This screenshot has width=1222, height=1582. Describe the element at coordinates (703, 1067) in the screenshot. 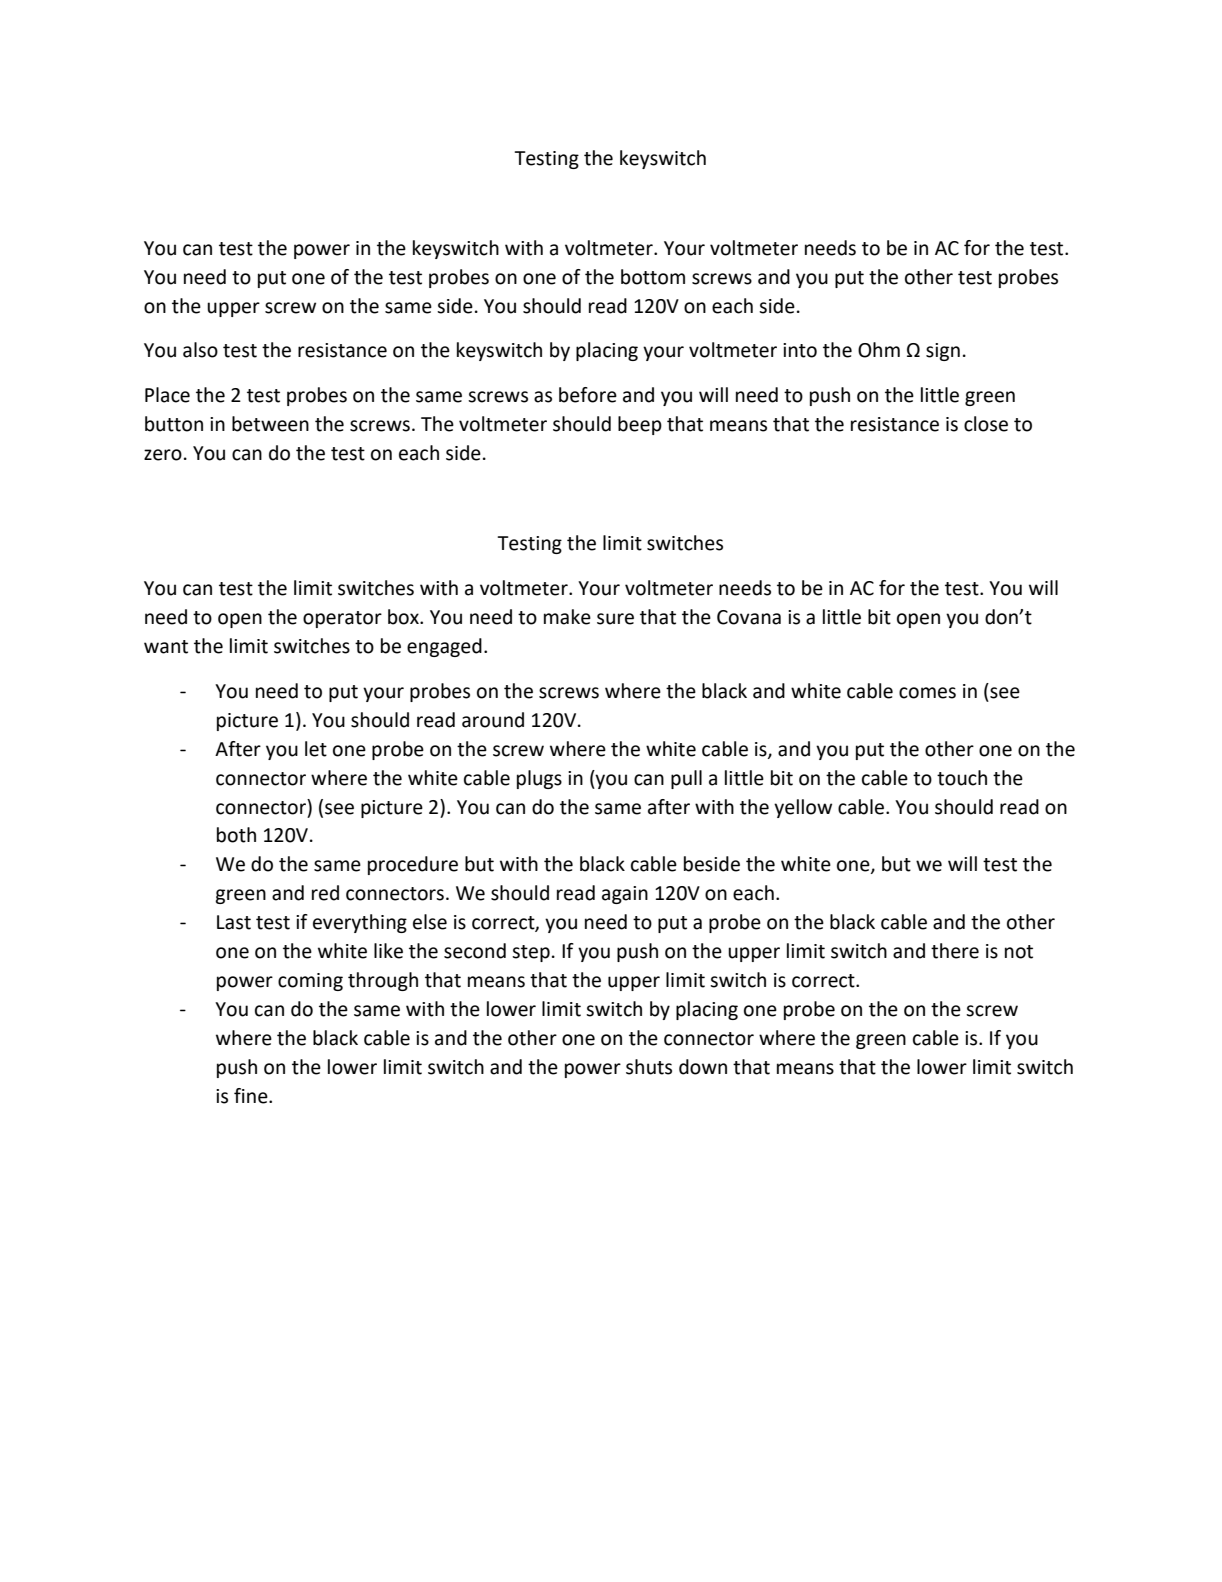

I see `down` at that location.
